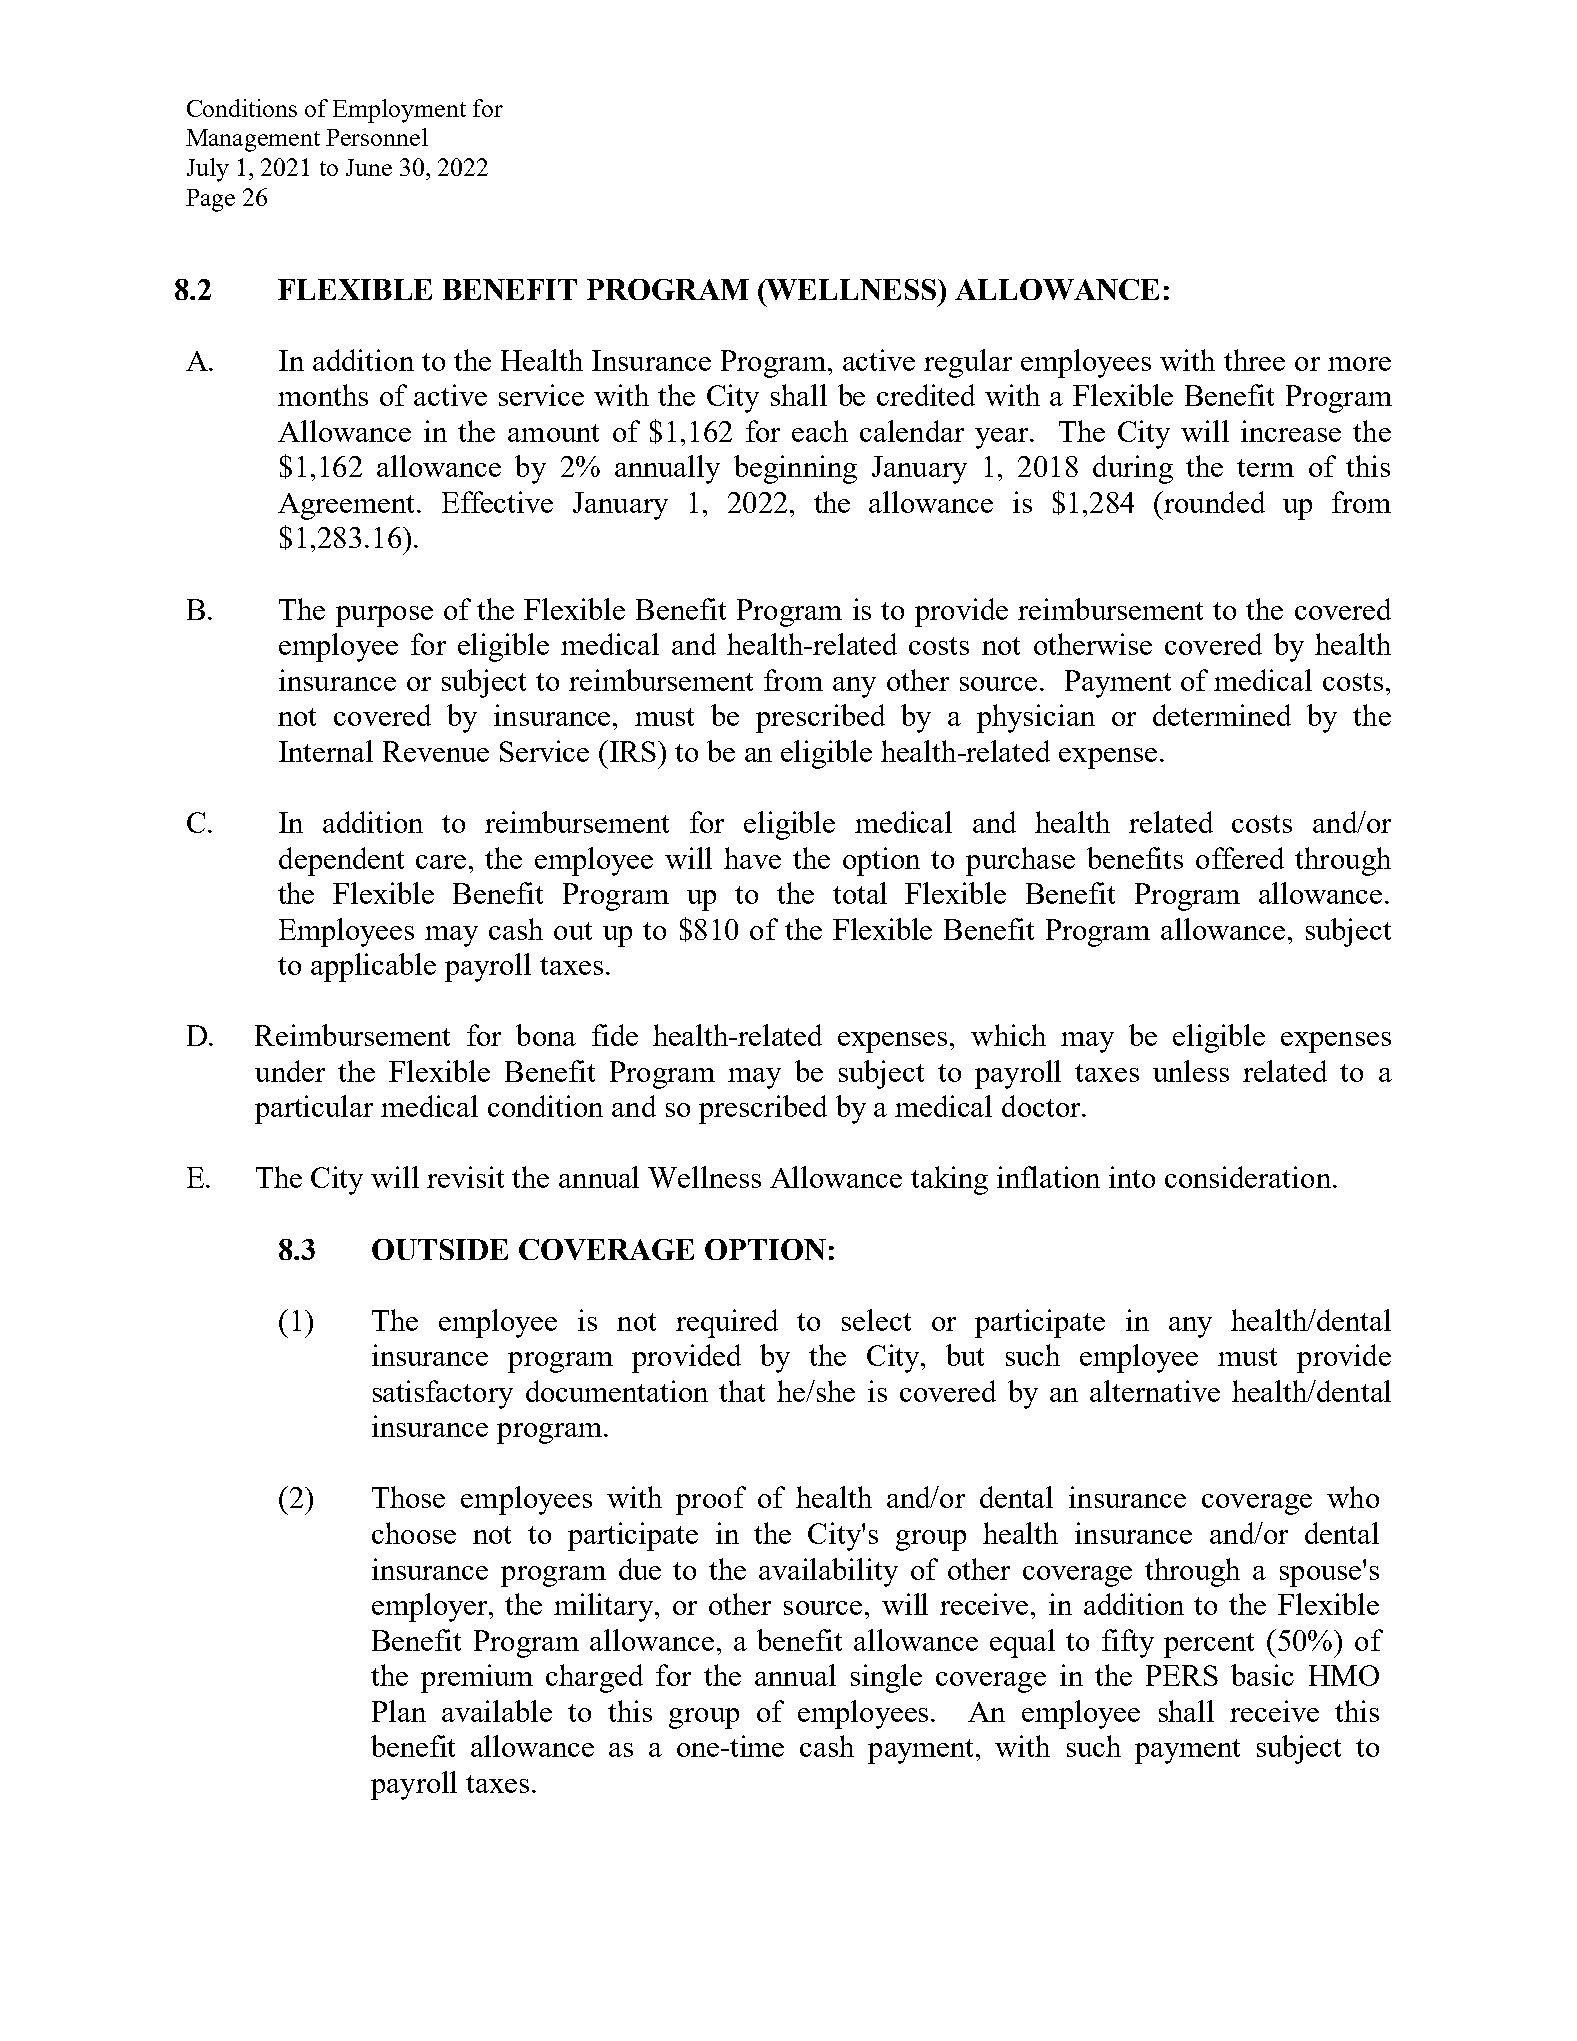 Image resolution: width=1577 pixels, height=2041 pixels. Describe the element at coordinates (968, 363) in the image. I see `regular` at that location.
